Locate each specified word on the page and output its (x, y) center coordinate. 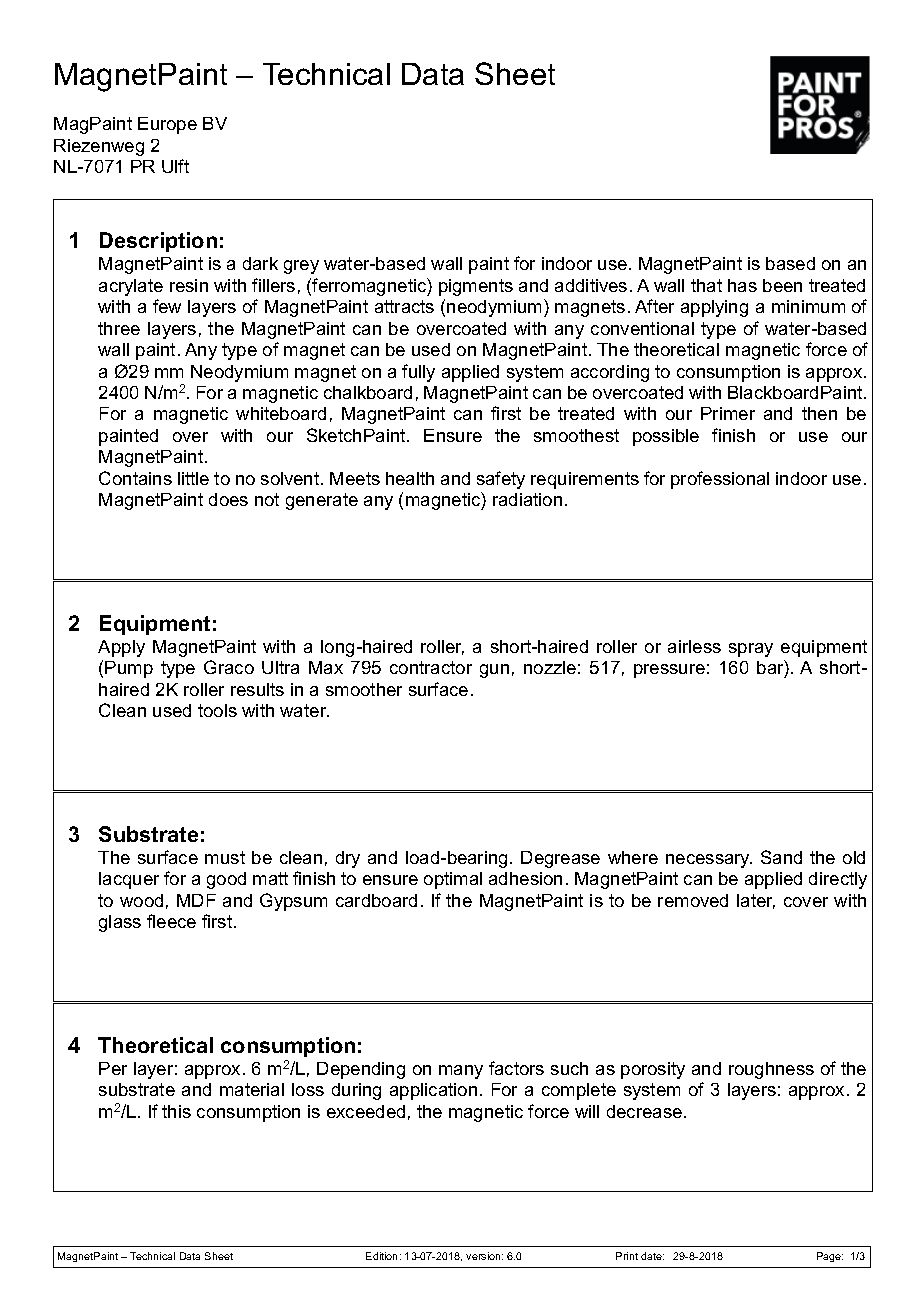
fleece (171, 921)
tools (217, 710)
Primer (728, 413)
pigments (476, 287)
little (193, 478)
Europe (167, 125)
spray (751, 650)
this (176, 1111)
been (782, 285)
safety (501, 480)
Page (830, 1257)
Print (627, 1256)
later (756, 901)
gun (494, 671)
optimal (453, 880)
